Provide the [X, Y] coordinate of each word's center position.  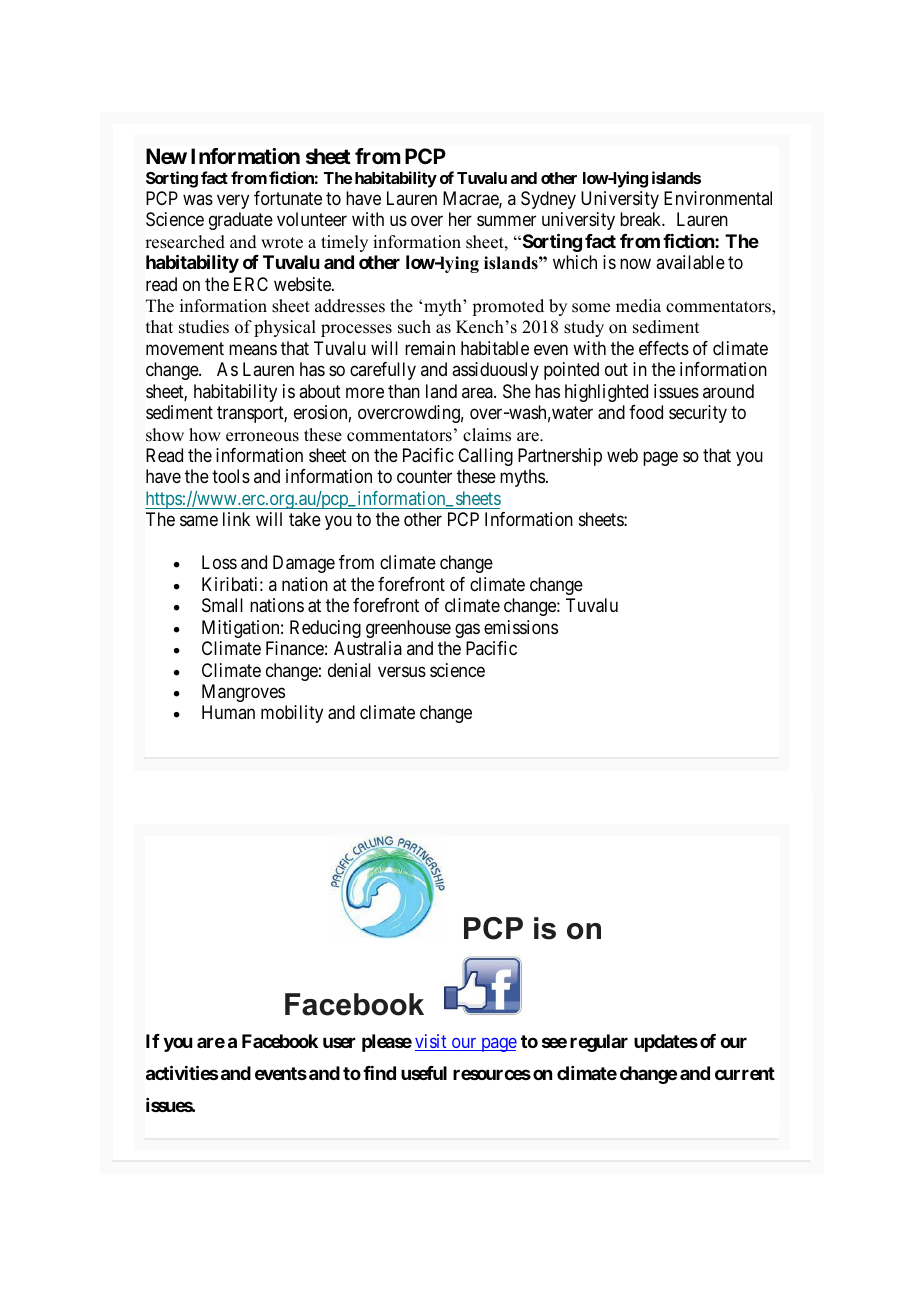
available [690, 262]
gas [467, 630]
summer [506, 221]
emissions [521, 627]
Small [222, 605]
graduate [241, 221]
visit [432, 1042]
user [339, 1042]
